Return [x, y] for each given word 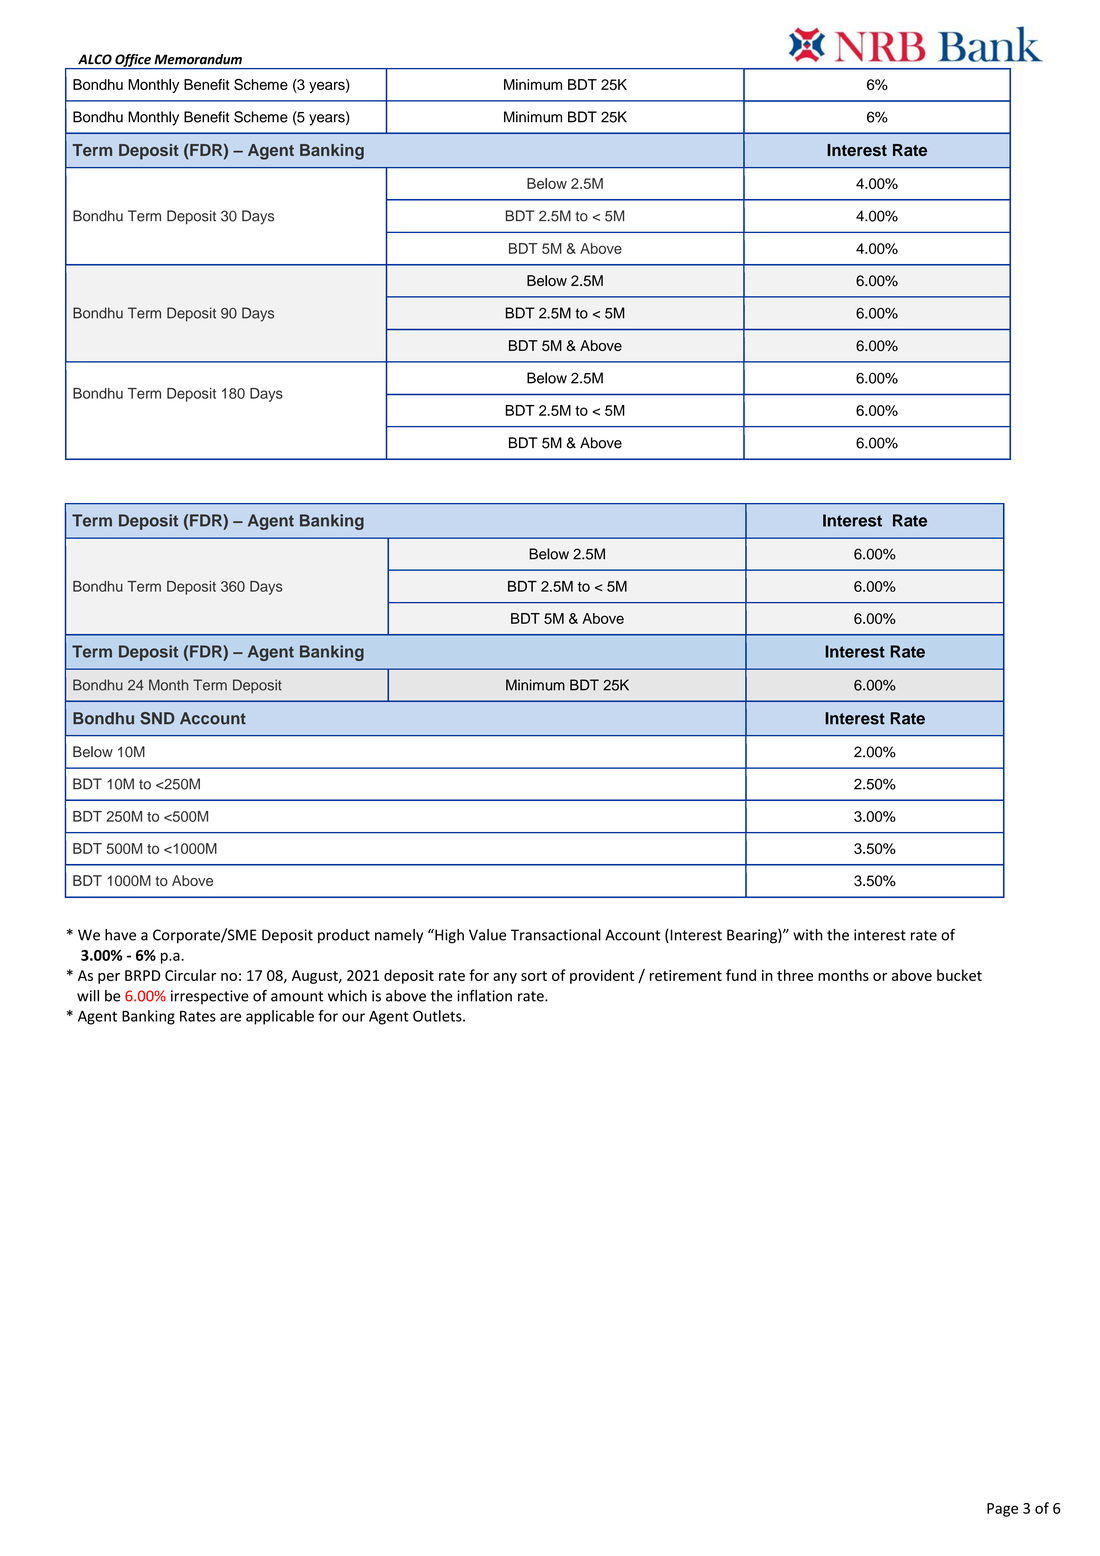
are [230, 1017]
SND [157, 718]
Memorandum [198, 59]
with [808, 935]
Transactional [556, 935]
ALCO [95, 59]
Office [133, 61]
